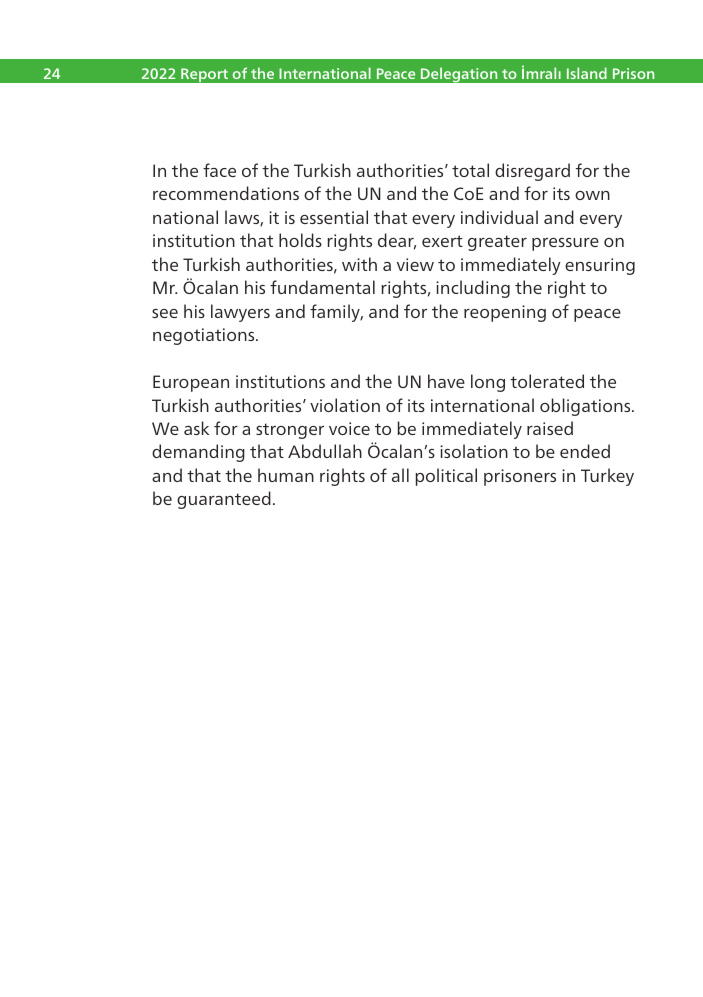 Image resolution: width=703 pixels, height=997 pixels. I want to click on tolerated, so click(547, 381).
